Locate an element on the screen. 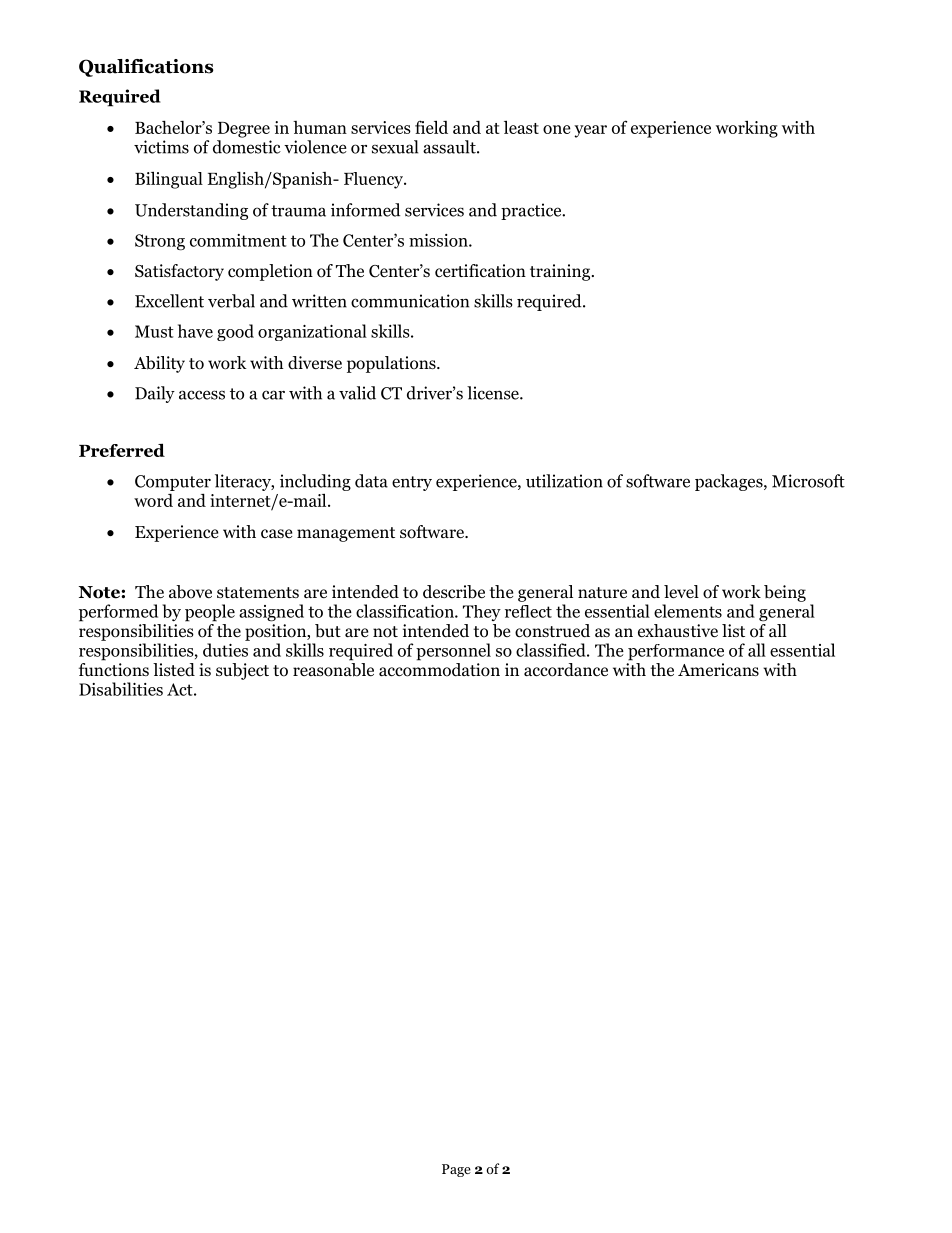 The image size is (952, 1233). They is located at coordinates (482, 613).
